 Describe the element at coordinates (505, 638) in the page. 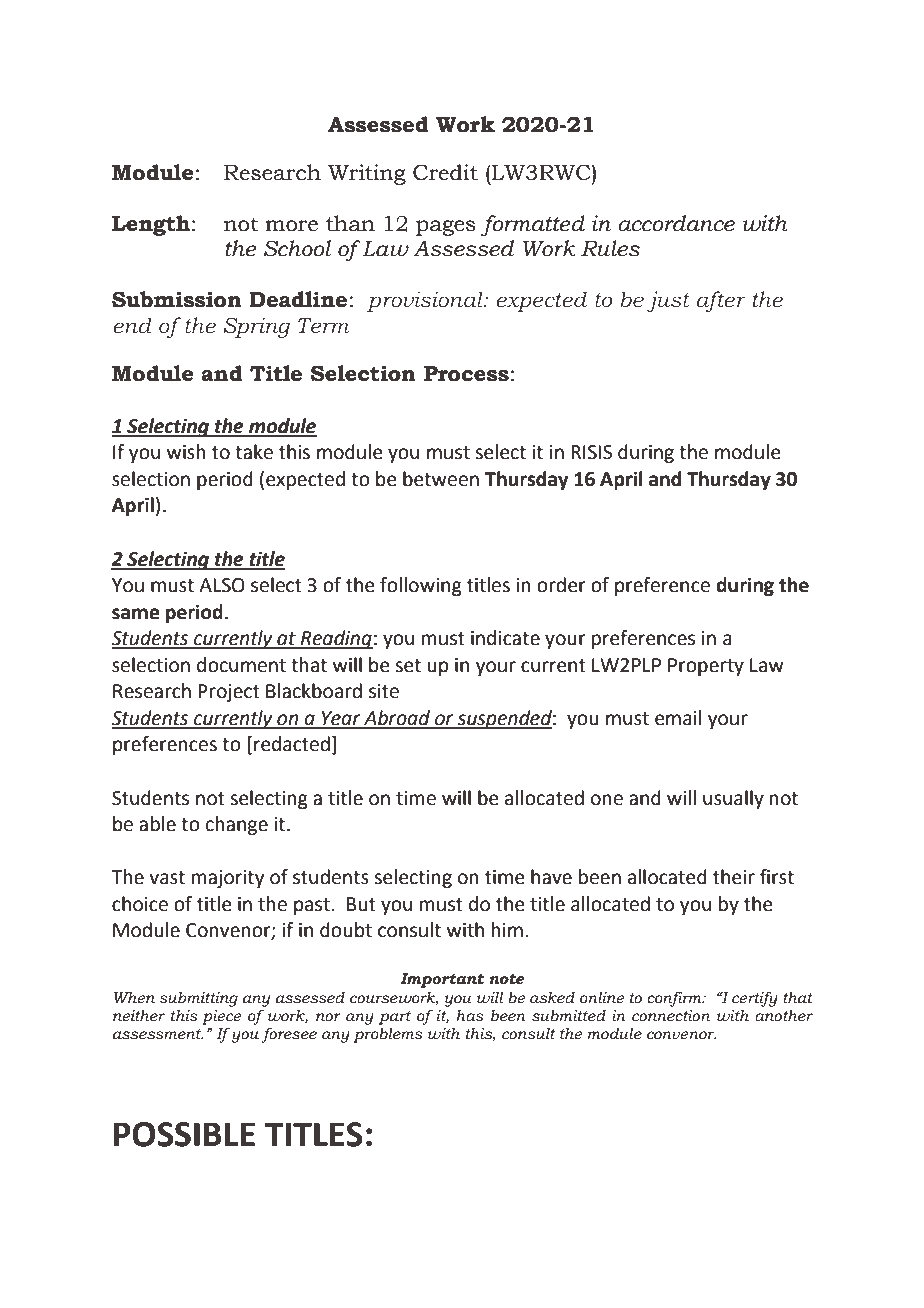

I see `indicate` at that location.
